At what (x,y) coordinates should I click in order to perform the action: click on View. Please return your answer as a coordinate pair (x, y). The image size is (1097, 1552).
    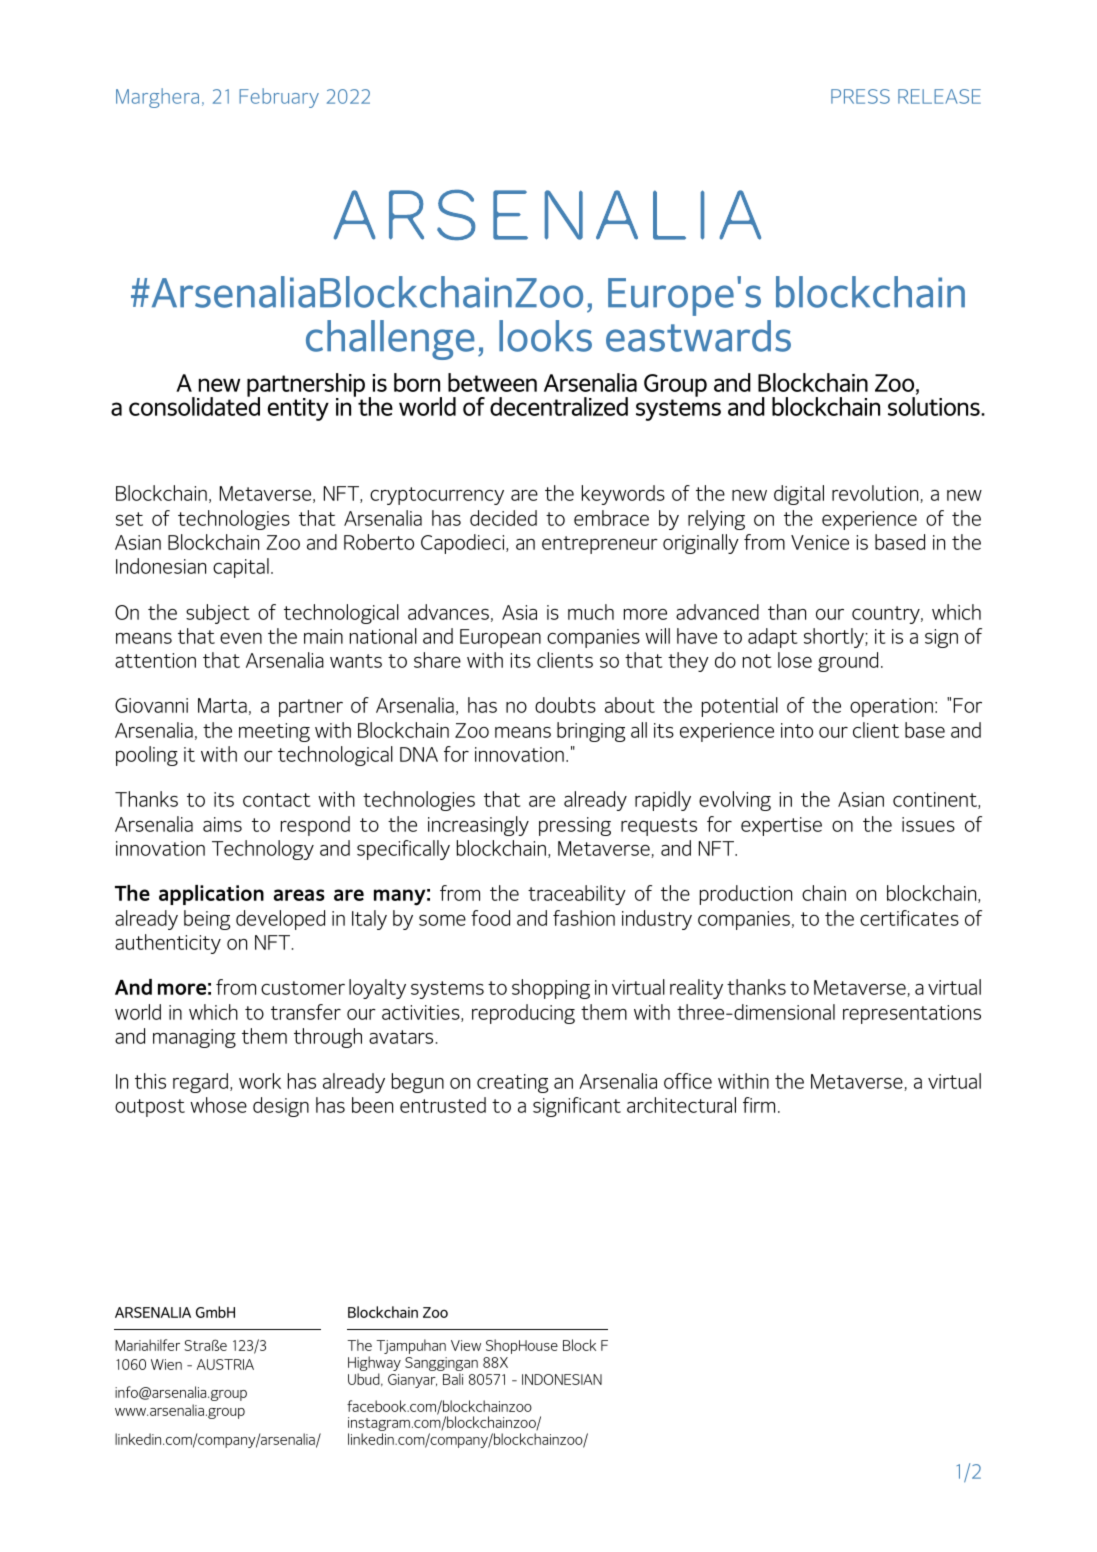
    Looking at the image, I should click on (466, 1345).
